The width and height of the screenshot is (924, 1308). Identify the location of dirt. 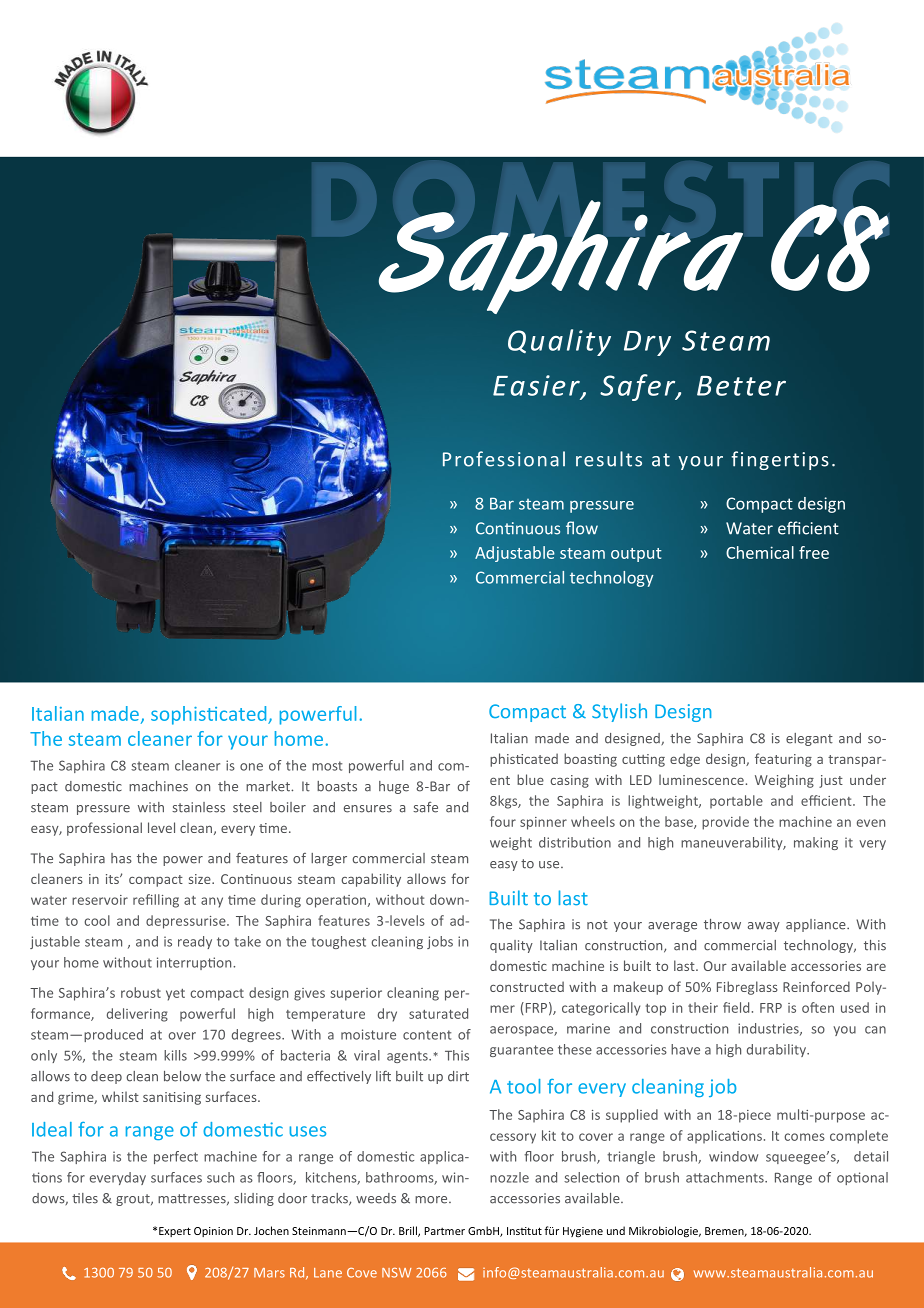
(458, 1076).
